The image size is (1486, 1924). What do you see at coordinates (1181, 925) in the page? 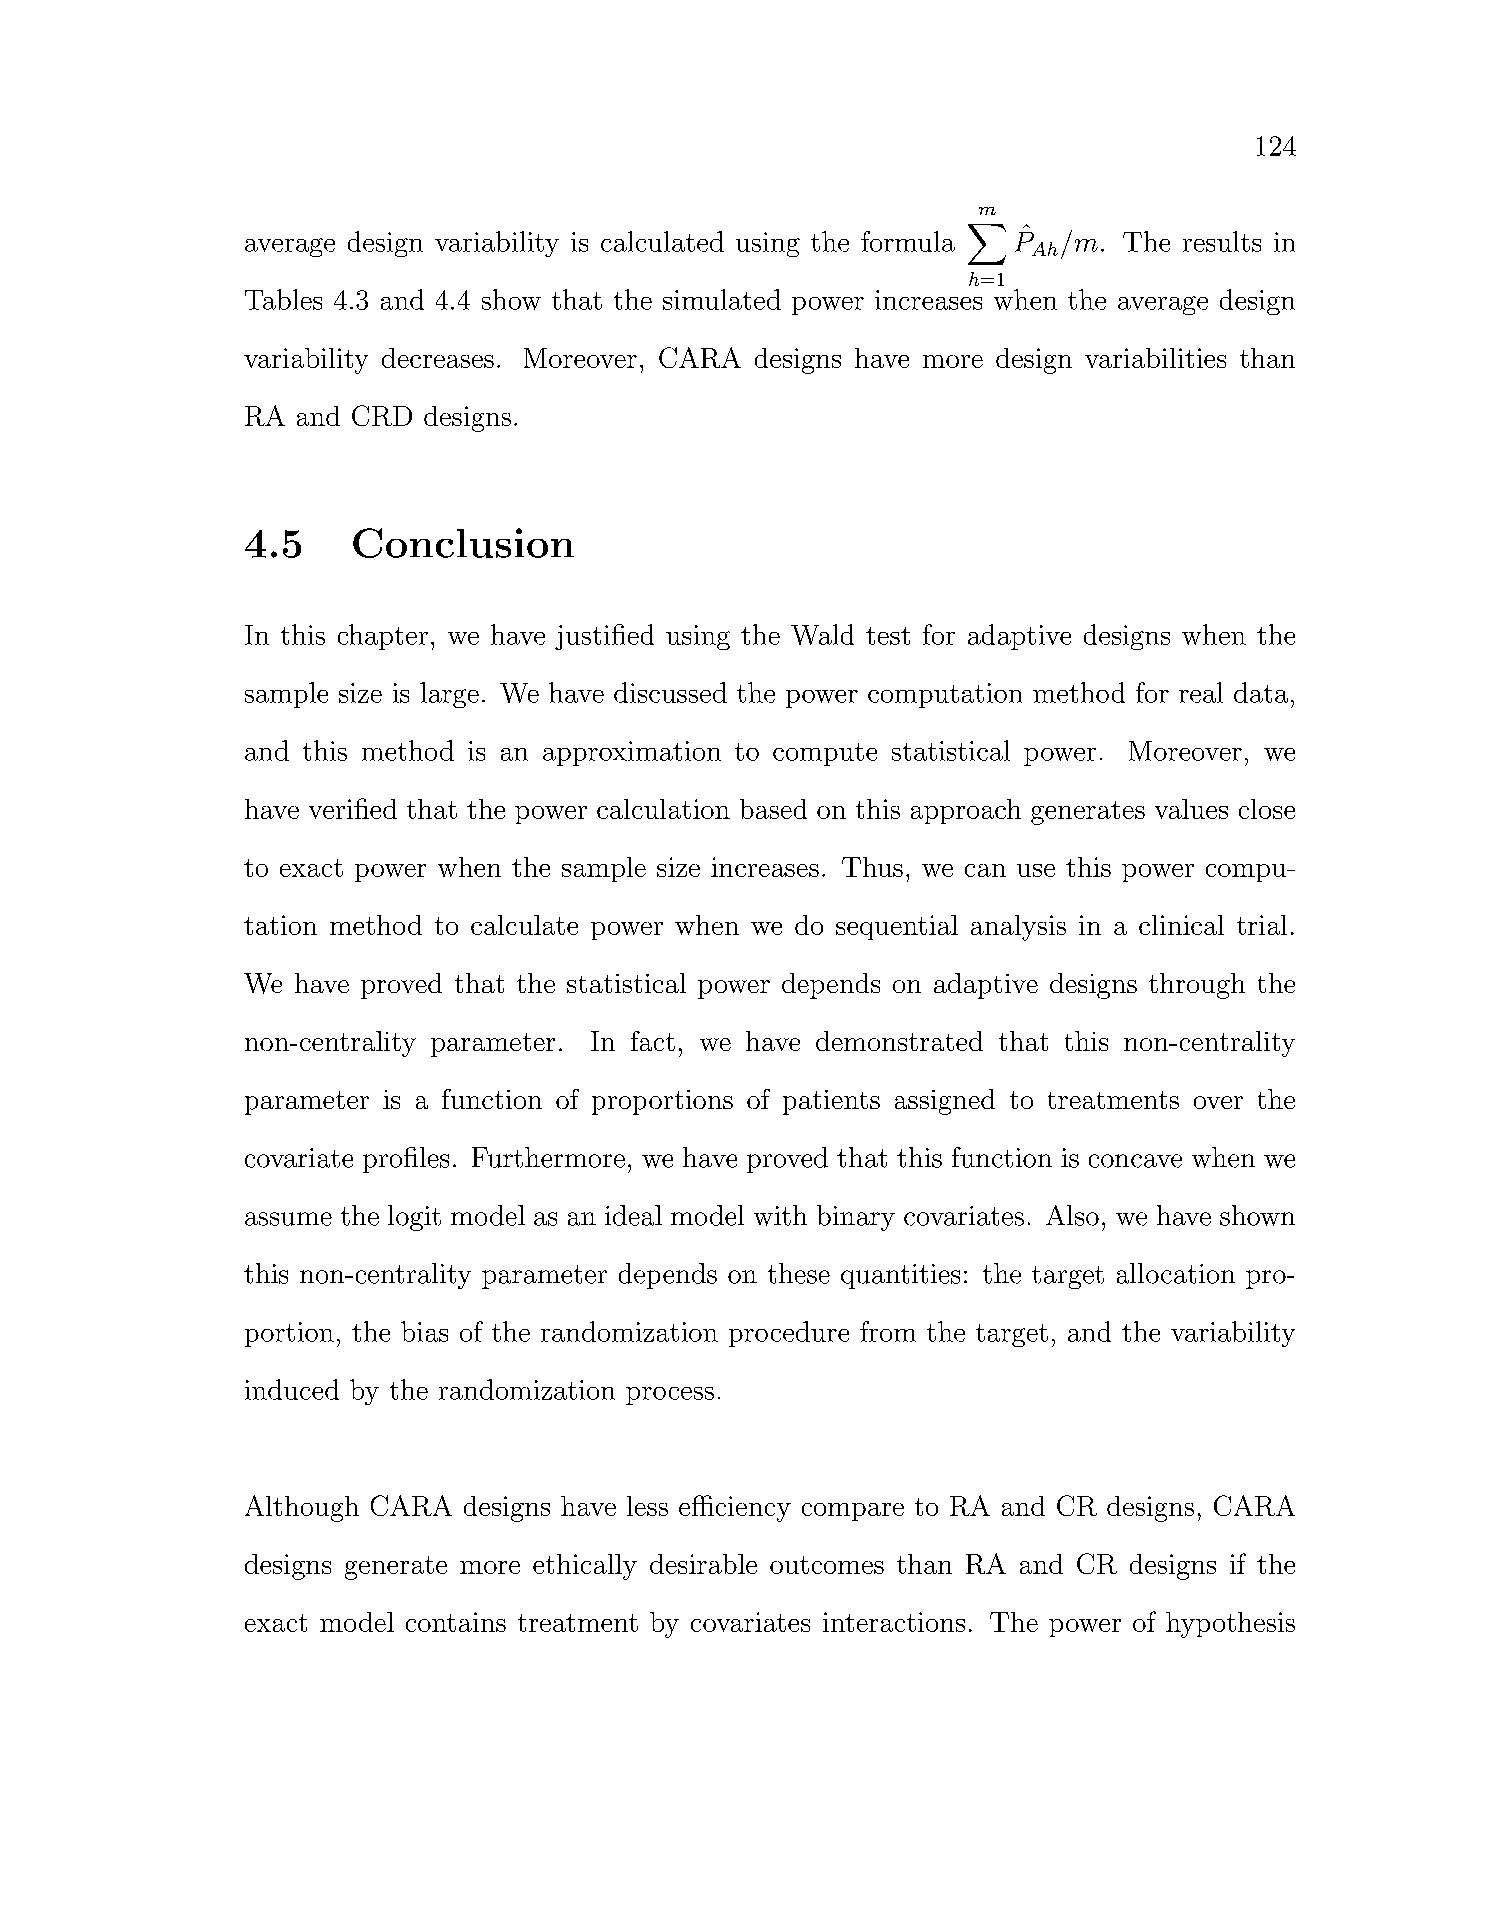
I see `clinical` at bounding box center [1181, 925].
